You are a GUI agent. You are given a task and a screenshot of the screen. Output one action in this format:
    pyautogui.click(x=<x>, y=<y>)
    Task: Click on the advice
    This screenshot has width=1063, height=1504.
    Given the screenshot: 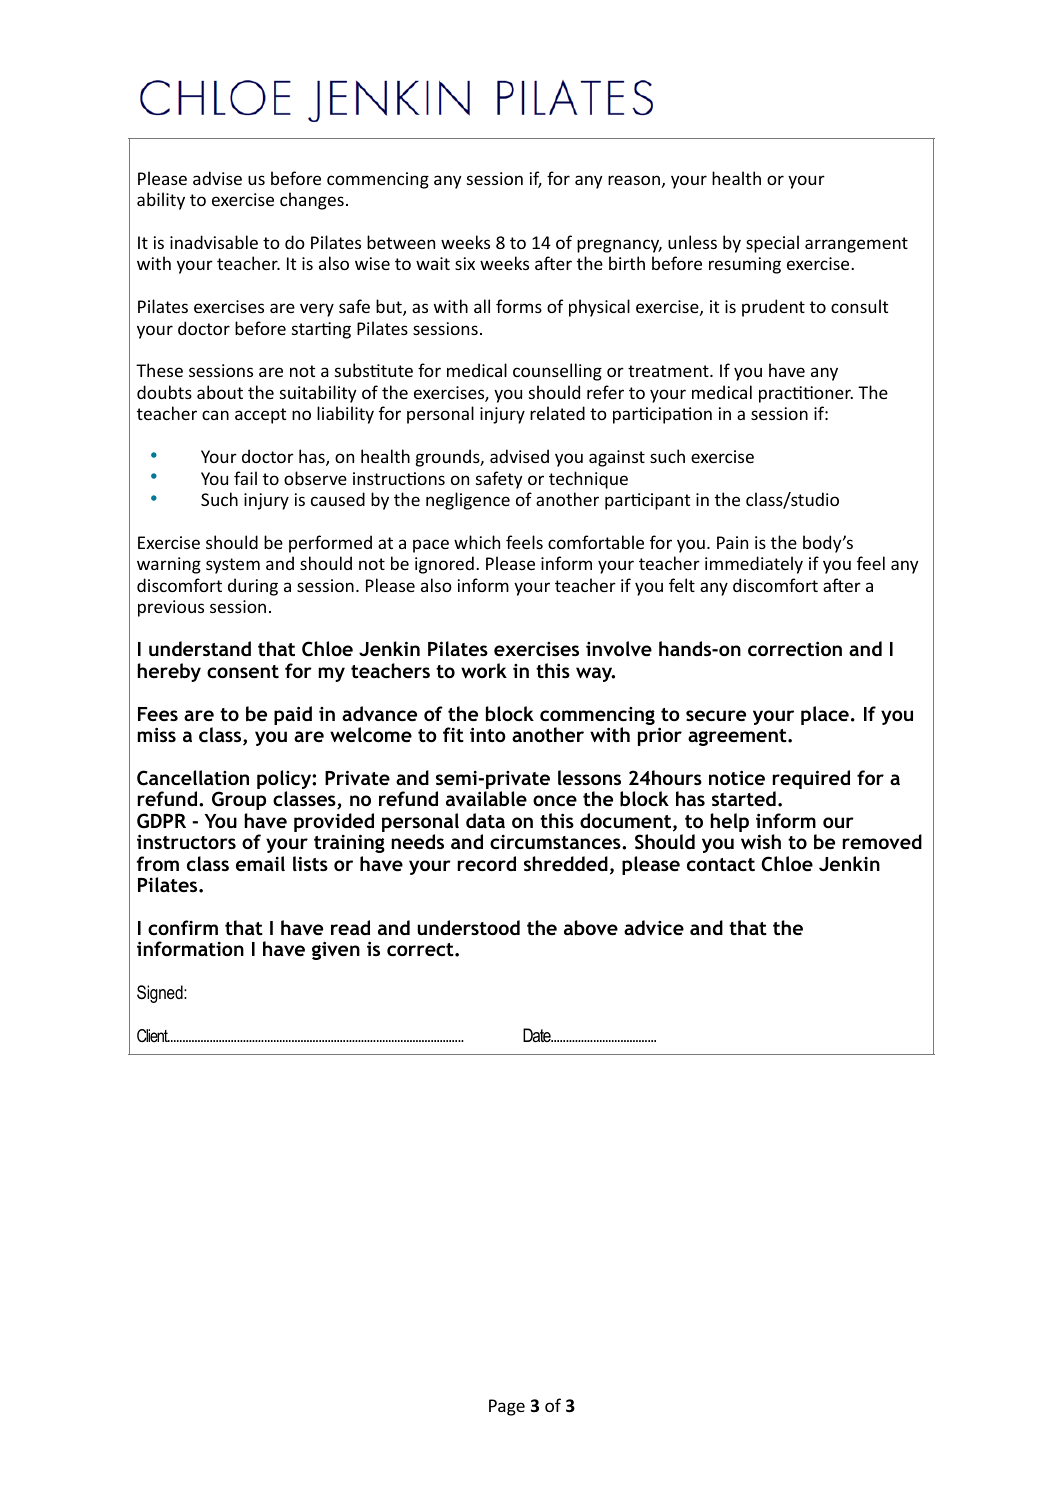 What is the action you would take?
    pyautogui.click(x=654, y=927)
